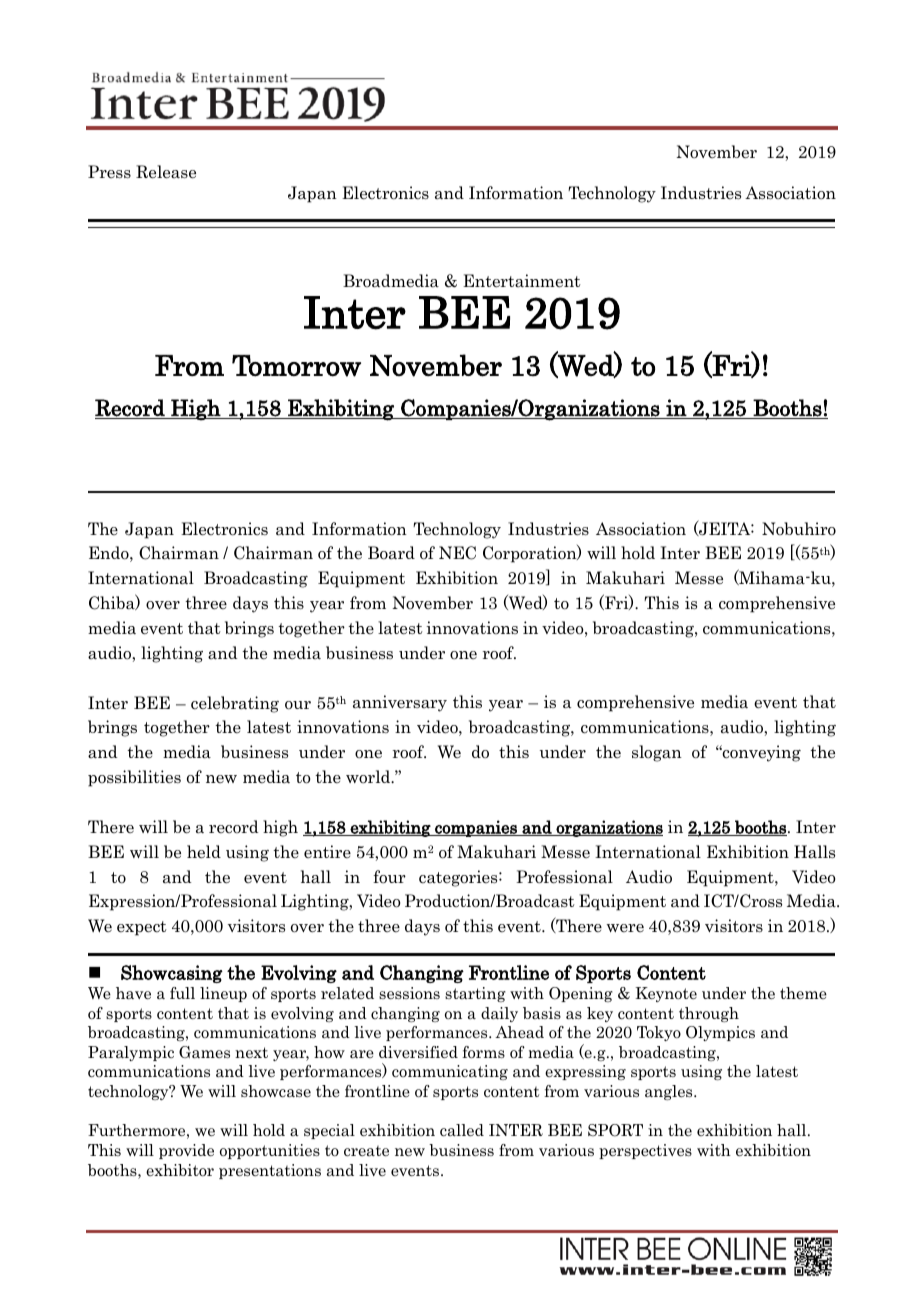 The height and width of the screenshot is (1308, 924). Describe the element at coordinates (457, 553) in the screenshot. I see `NEC` at that location.
